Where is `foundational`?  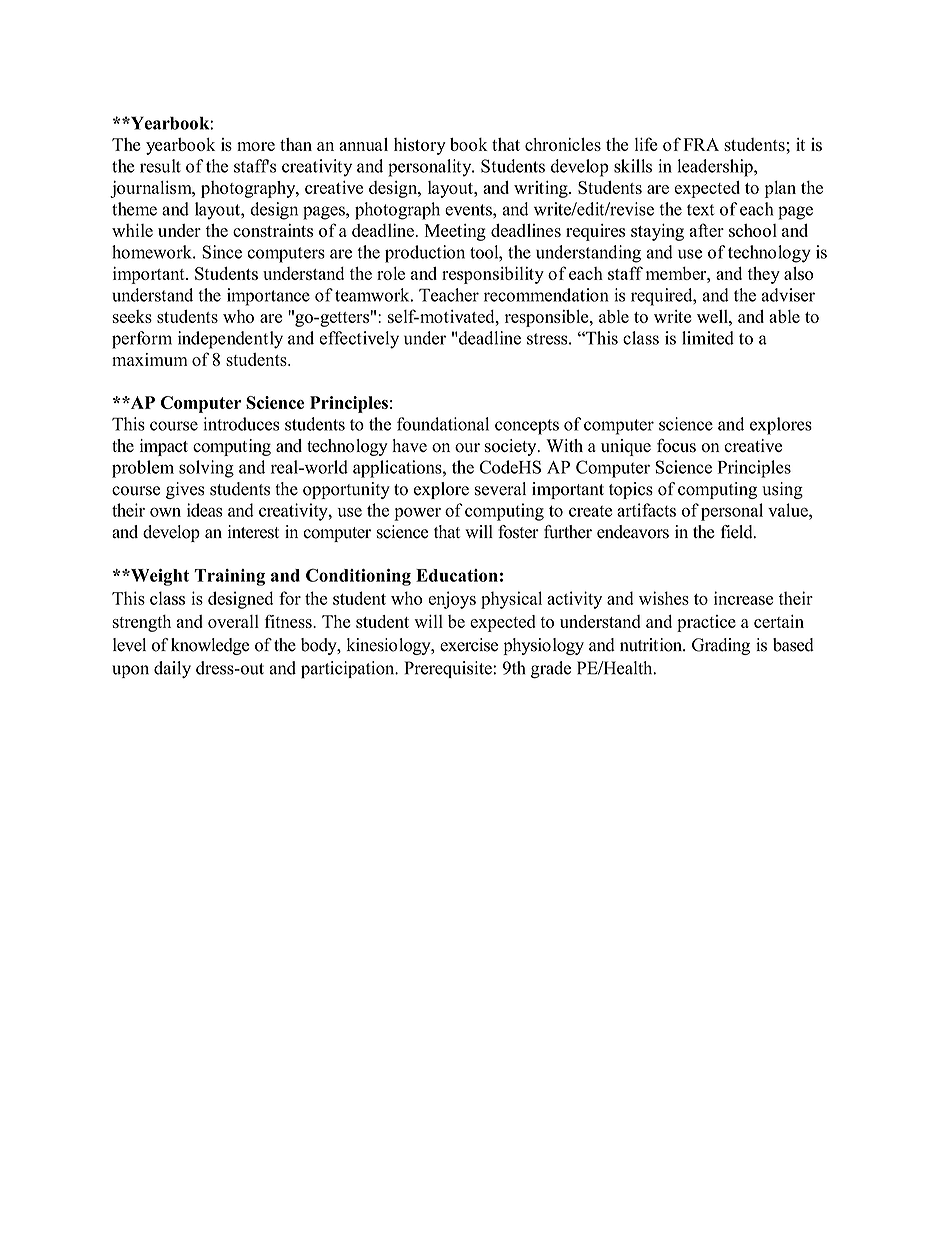
foundational is located at coordinates (443, 424).
